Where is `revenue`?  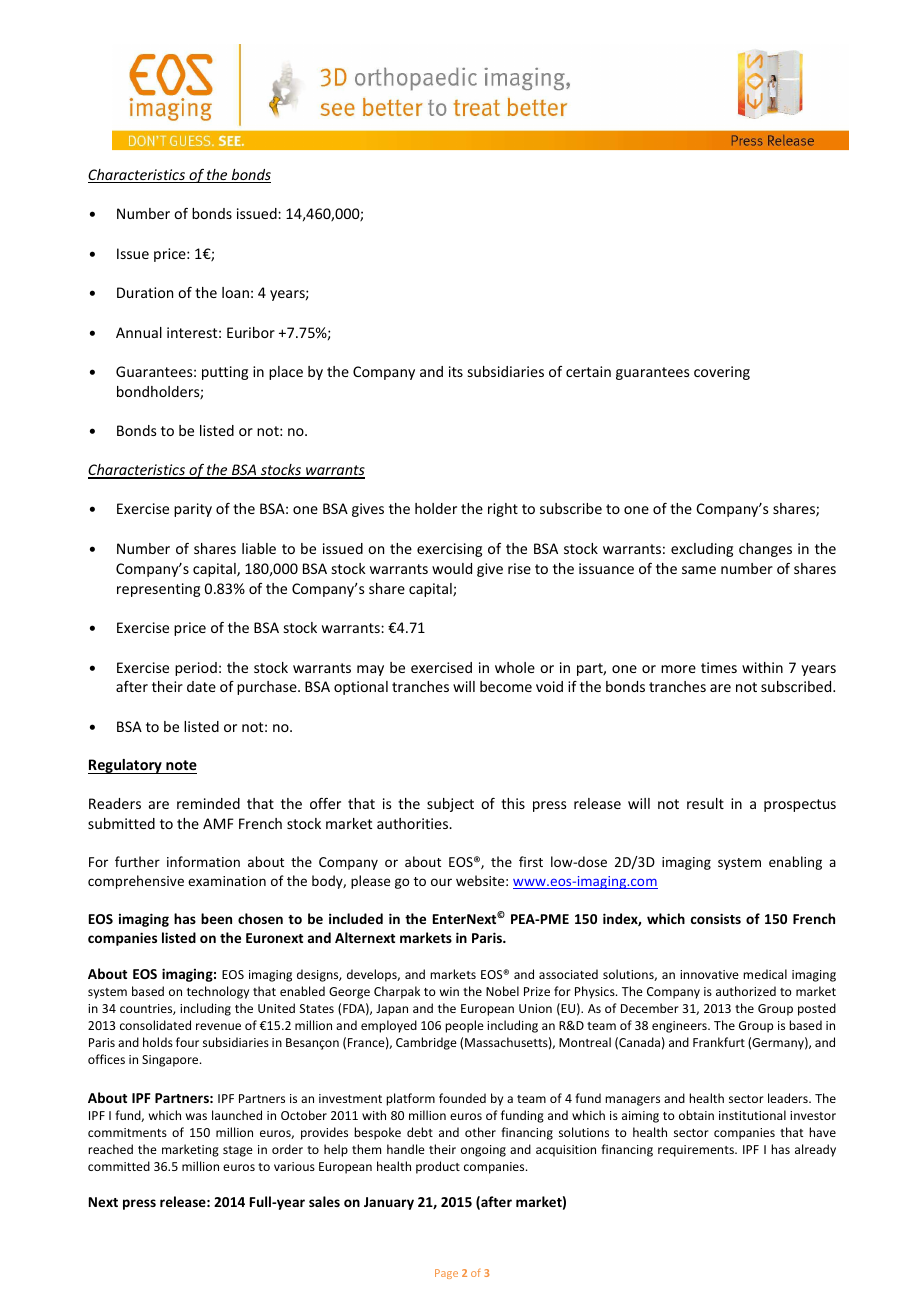
revenue is located at coordinates (218, 1026).
